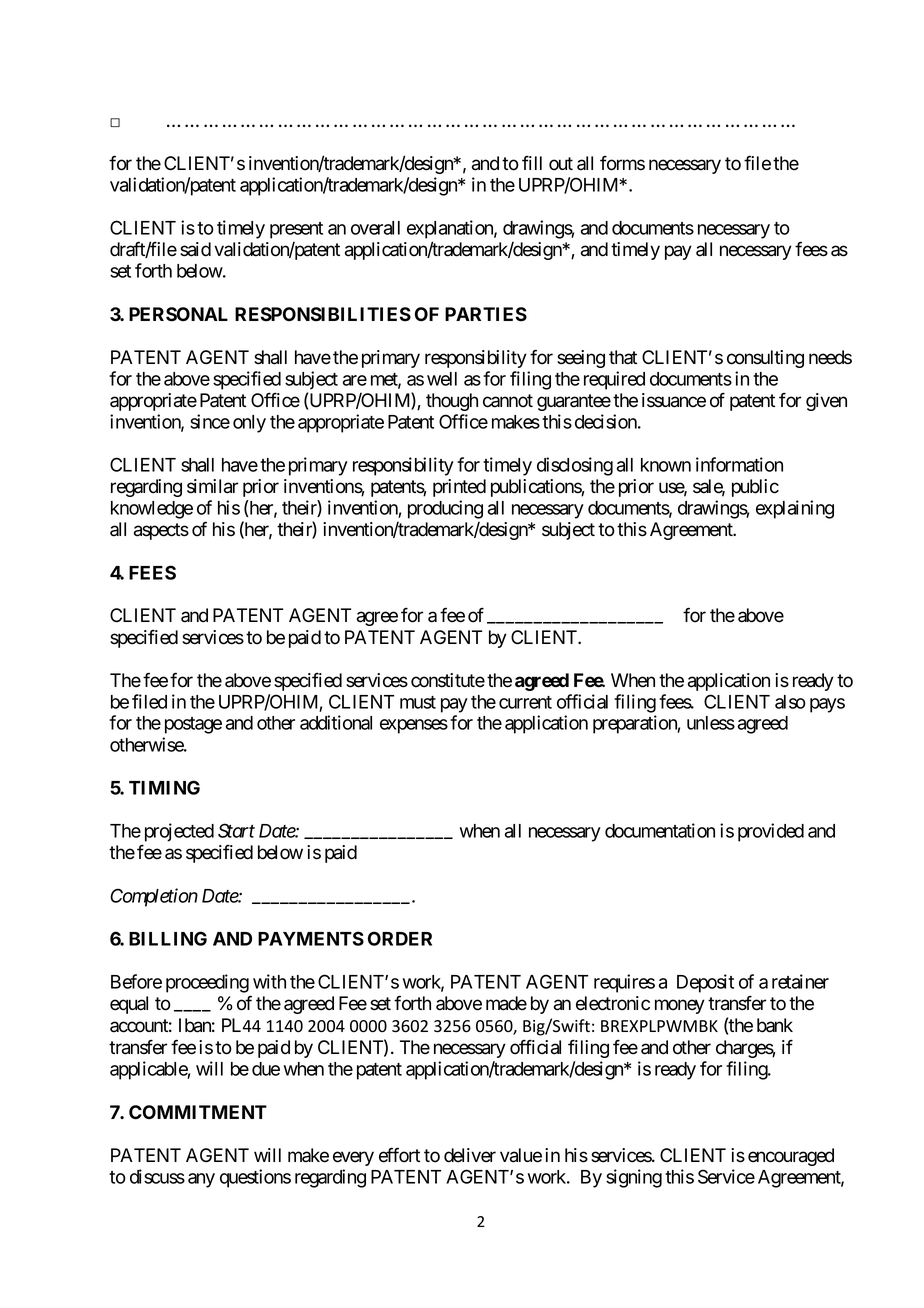  I want to click on fill, so click(532, 163).
